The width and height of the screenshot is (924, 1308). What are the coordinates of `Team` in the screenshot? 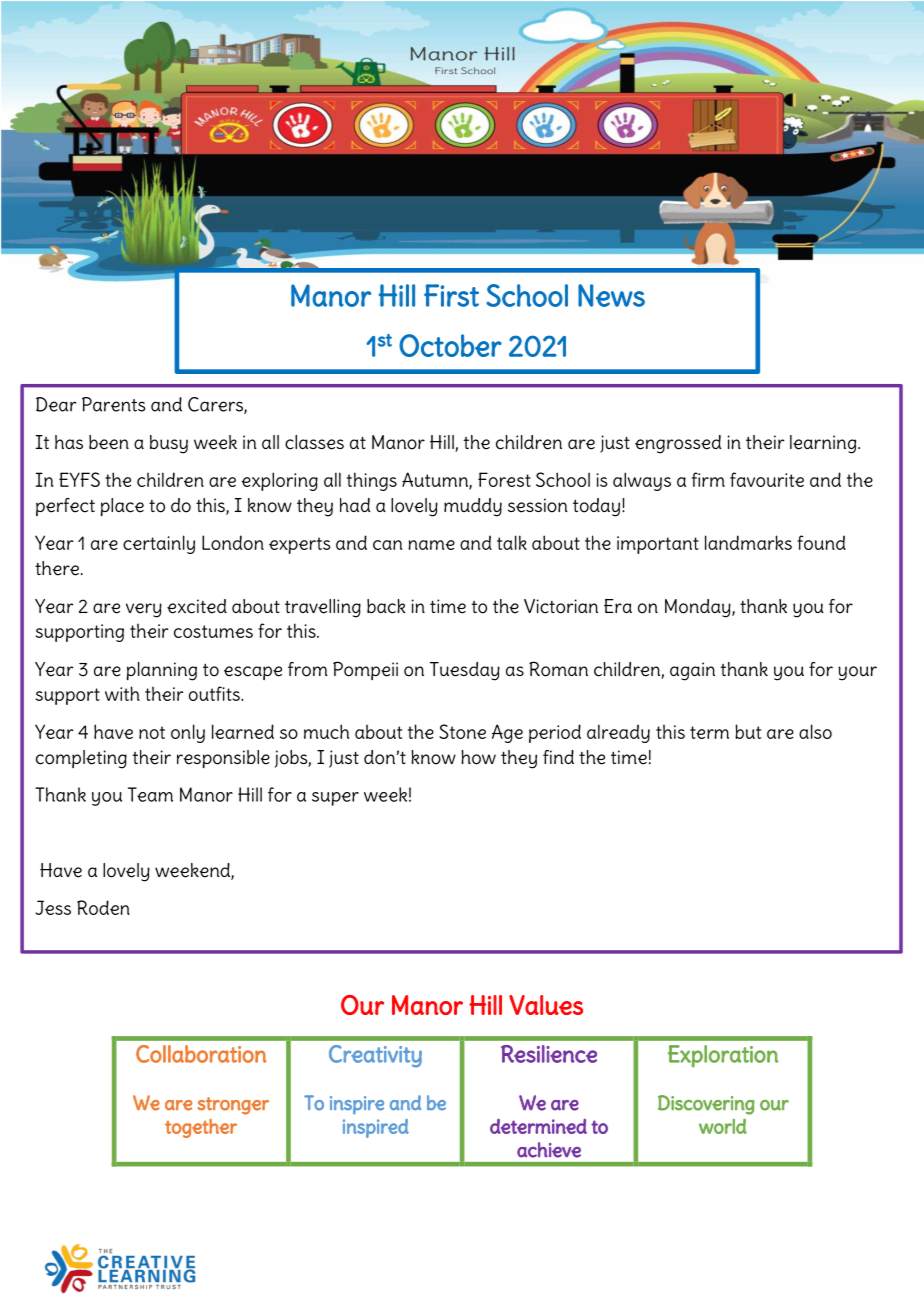 It's located at (150, 794).
